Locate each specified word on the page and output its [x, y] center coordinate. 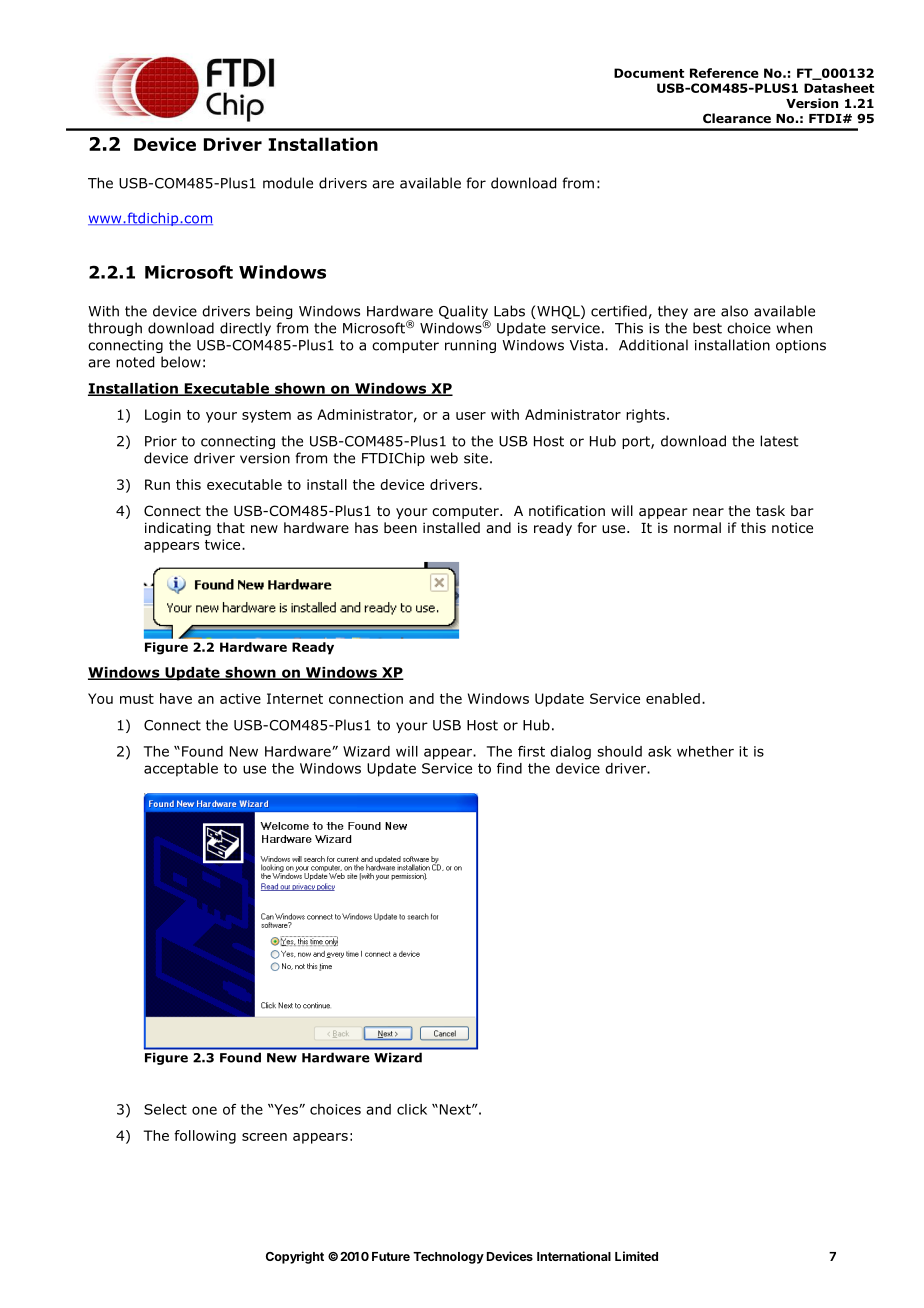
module [288, 183]
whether [705, 751]
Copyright [295, 1257]
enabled [673, 698]
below [181, 362]
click [412, 1109]
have [176, 698]
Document [649, 73]
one [204, 1110]
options [801, 346]
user [471, 416]
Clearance [737, 118]
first [531, 751]
